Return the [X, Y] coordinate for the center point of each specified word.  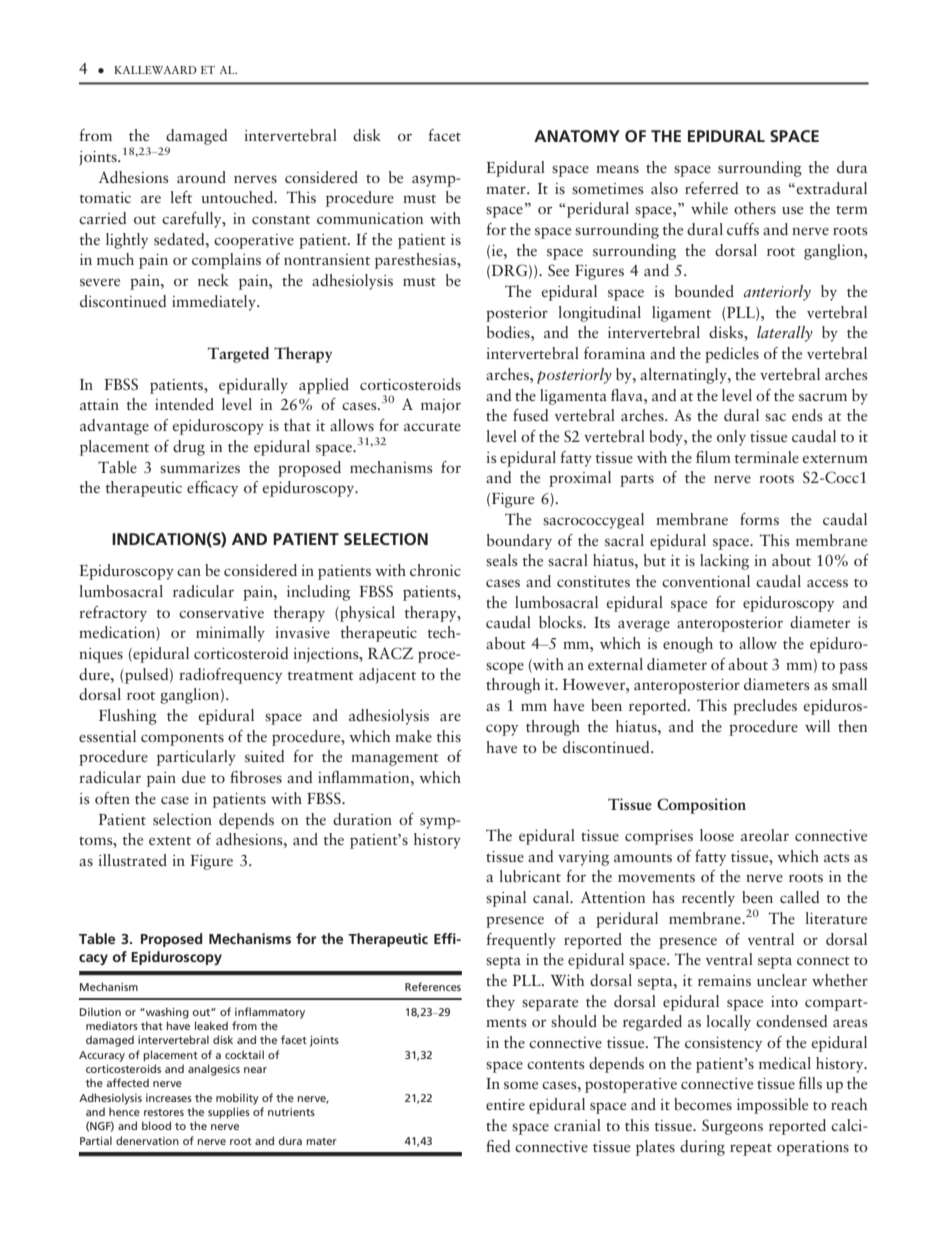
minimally [230, 634]
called [799, 897]
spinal [506, 899]
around [201, 177]
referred [711, 188]
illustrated [132, 860]
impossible [772, 1106]
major [441, 406]
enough [688, 645]
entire [505, 1104]
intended [184, 404]
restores [164, 1112]
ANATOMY [577, 136]
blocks [561, 622]
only [731, 438]
